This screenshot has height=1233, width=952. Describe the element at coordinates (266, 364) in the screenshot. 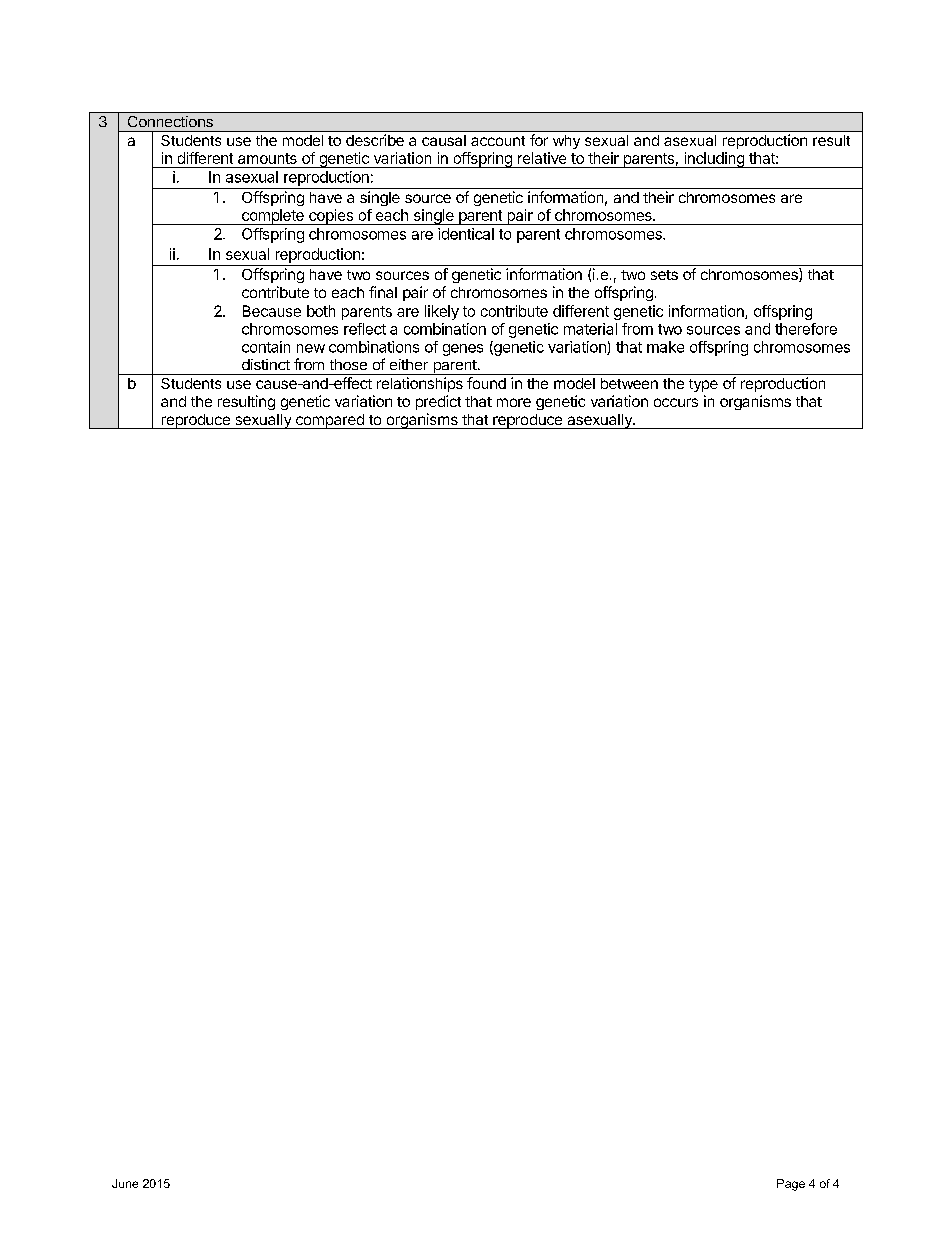

I see `distinct` at that location.
